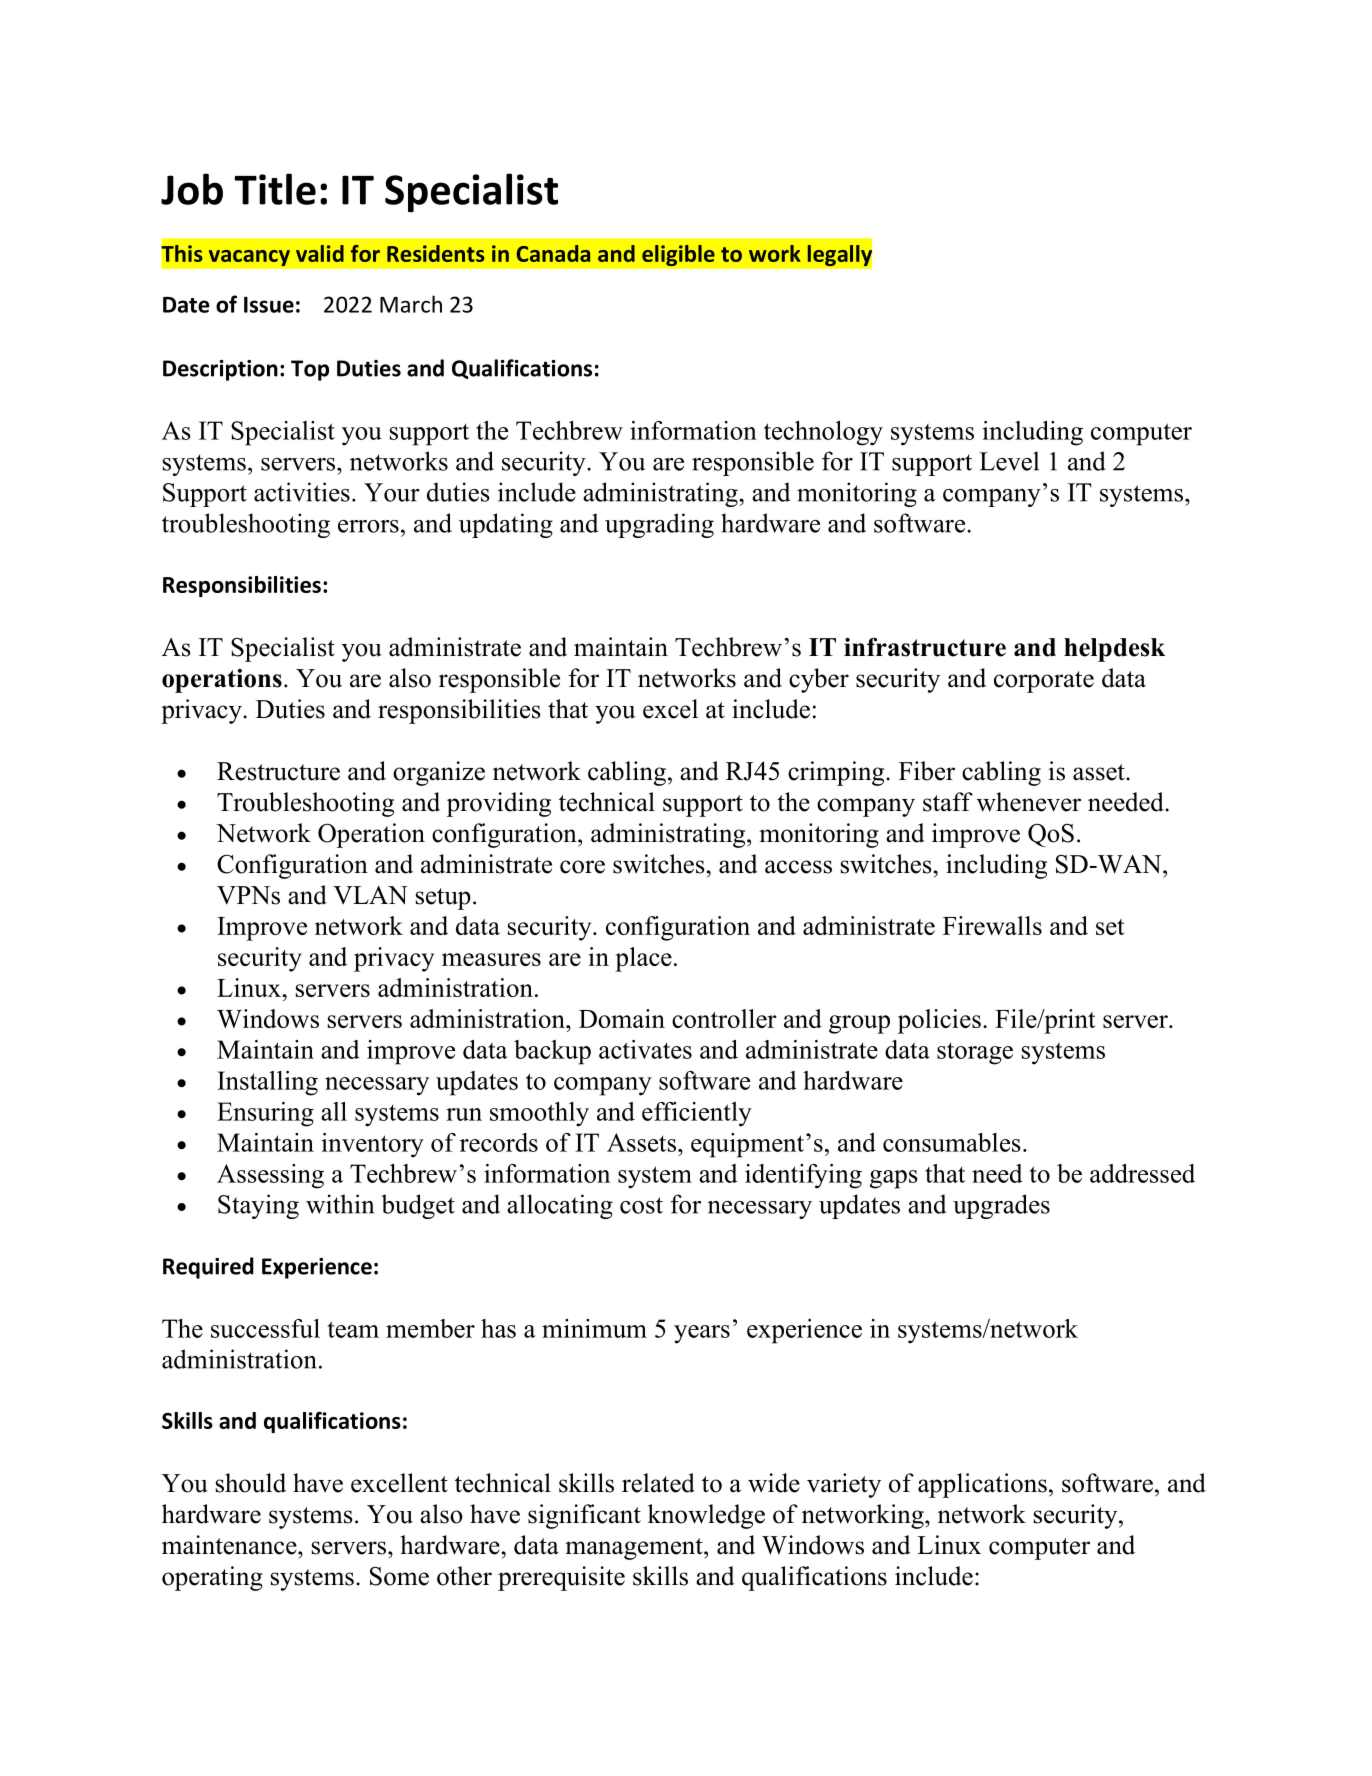 This screenshot has height=1776, width=1372. Describe the element at coordinates (678, 255) in the screenshot. I see `eligible` at that location.
